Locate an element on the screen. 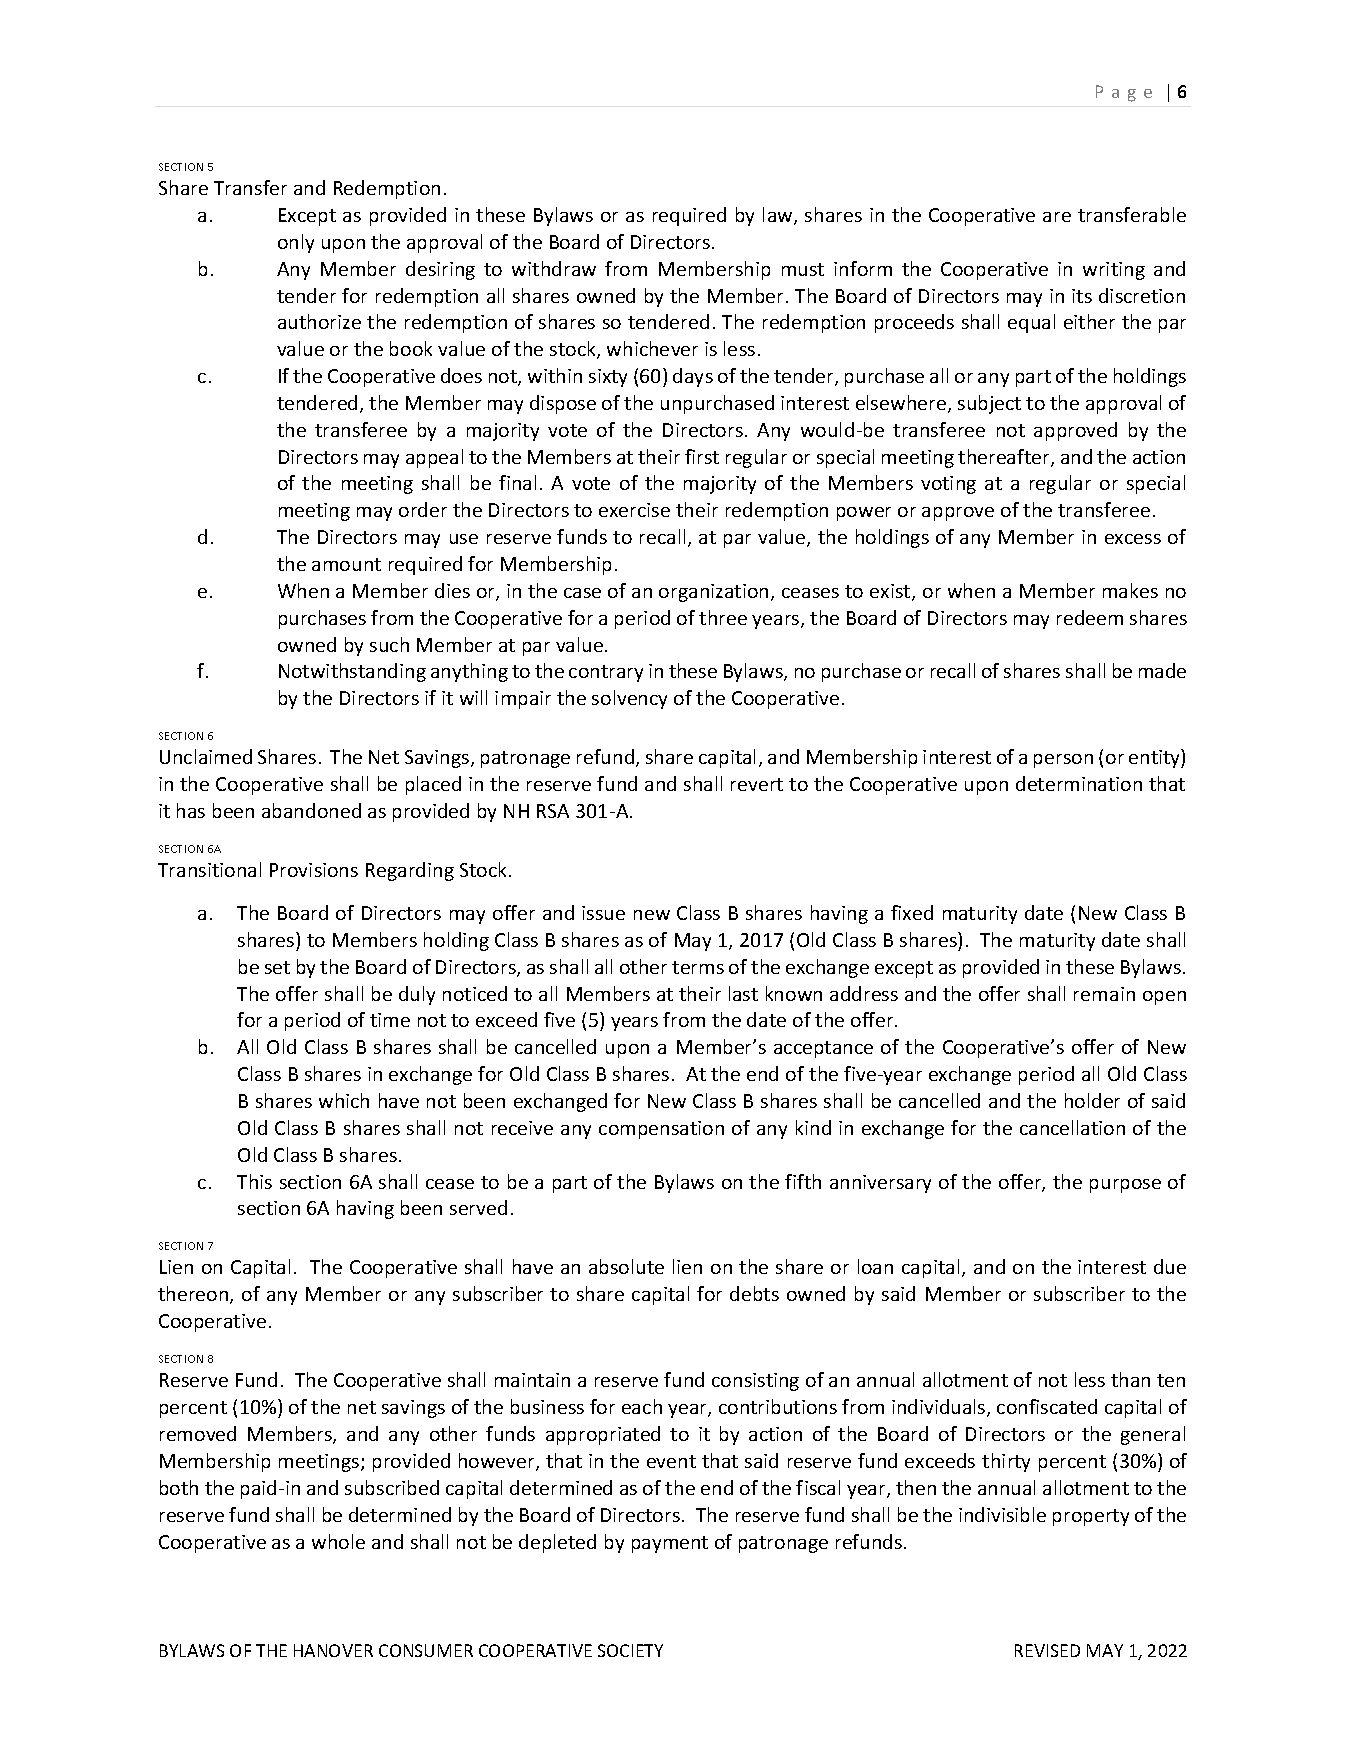 Image resolution: width=1346 pixels, height=1742 pixels. set is located at coordinates (277, 967).
